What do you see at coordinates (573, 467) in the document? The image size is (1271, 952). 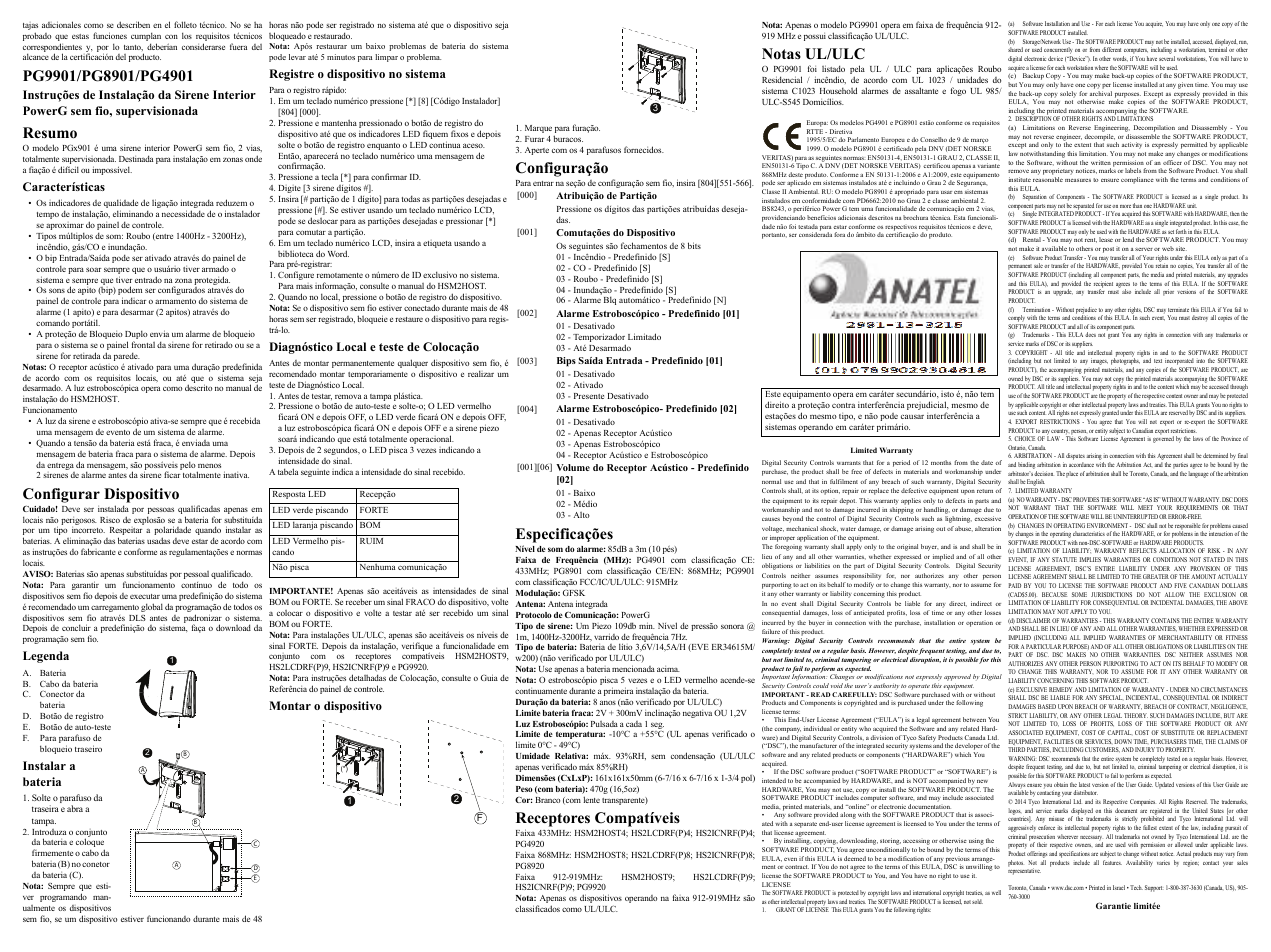 I see `Volume` at bounding box center [573, 467].
